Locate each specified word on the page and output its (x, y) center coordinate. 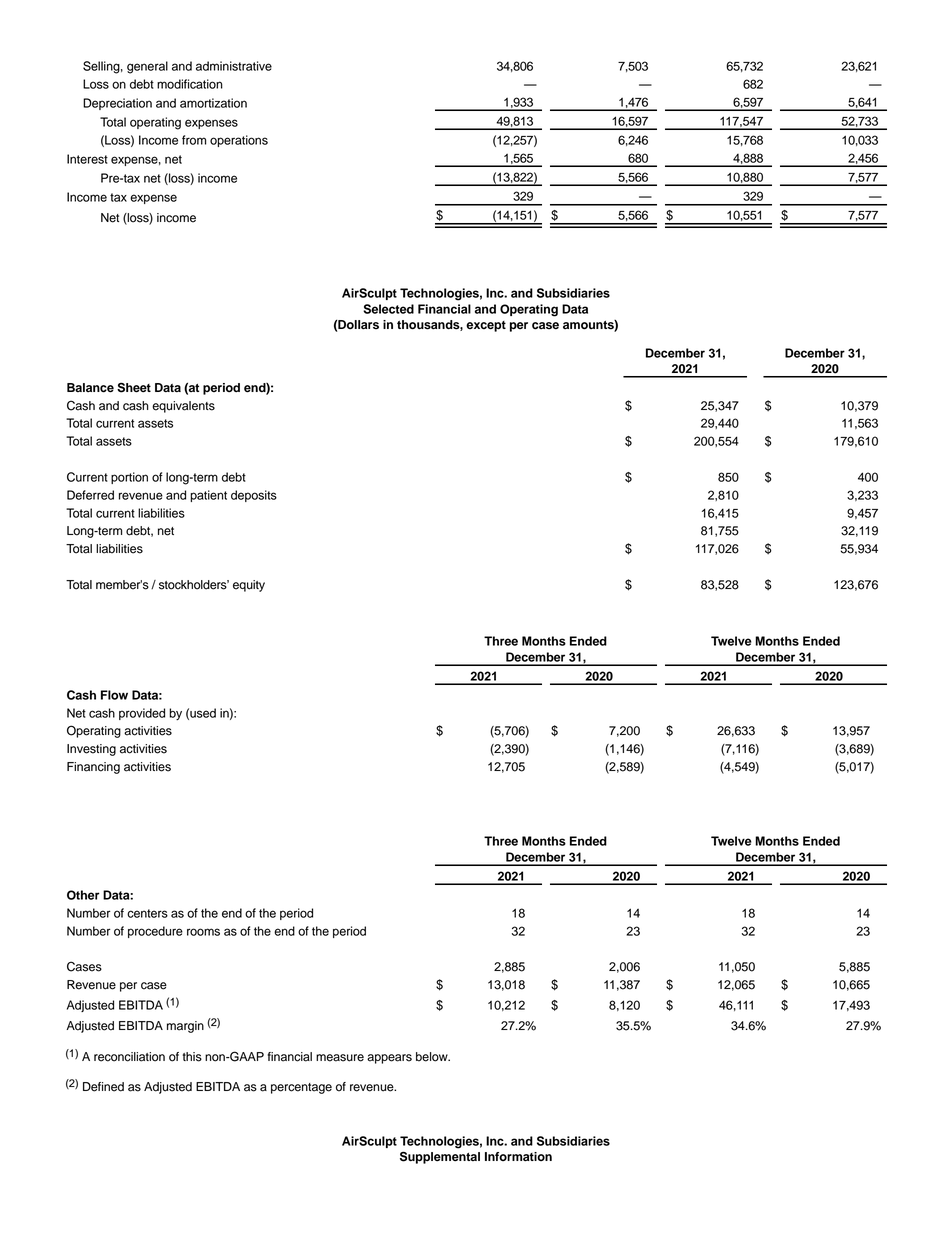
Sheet (134, 387)
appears (389, 1059)
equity (249, 586)
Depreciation (117, 104)
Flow (114, 695)
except (486, 326)
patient (208, 496)
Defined (103, 1087)
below (433, 1057)
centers (147, 913)
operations (239, 141)
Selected (388, 309)
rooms (203, 932)
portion (129, 478)
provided (142, 714)
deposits (254, 496)
